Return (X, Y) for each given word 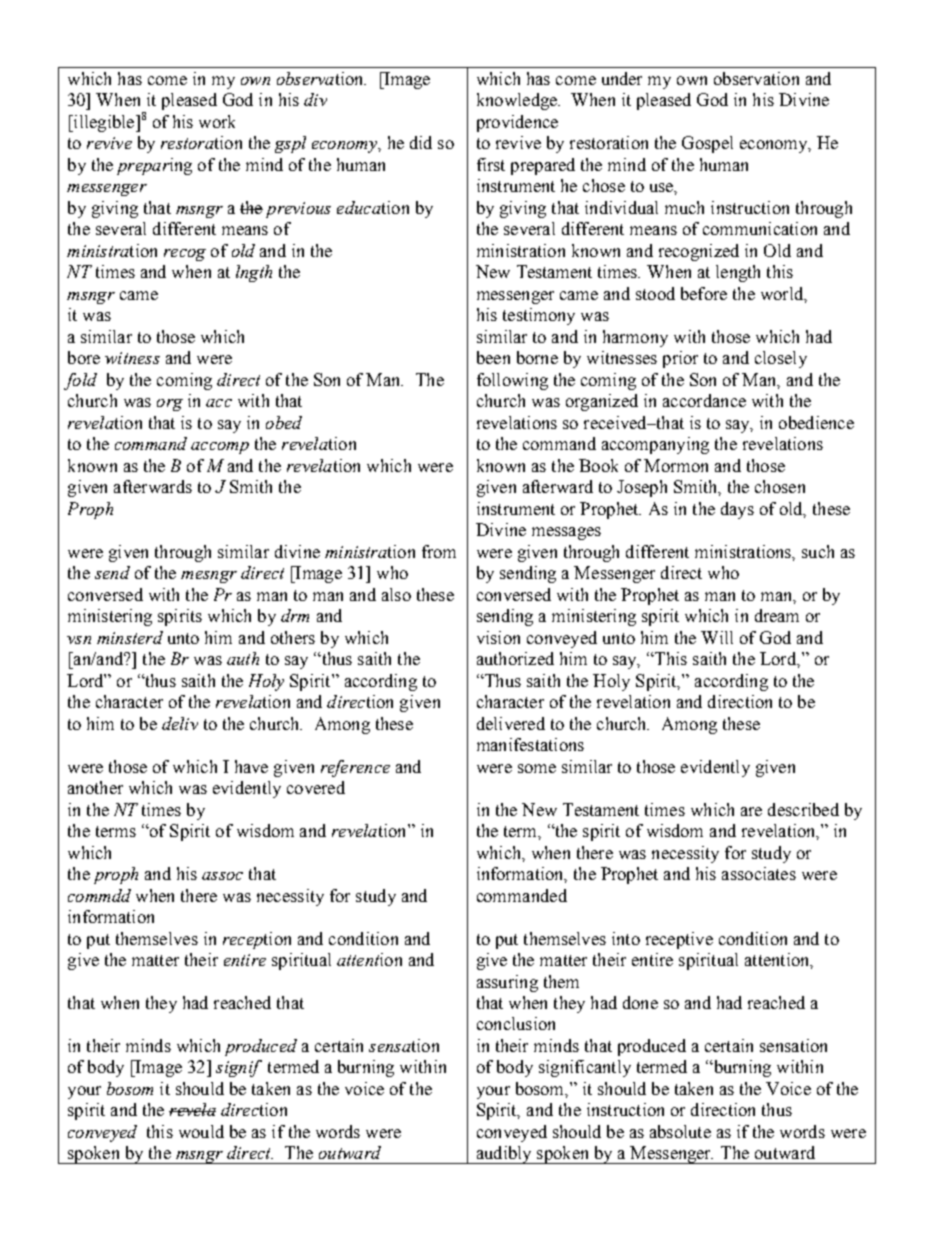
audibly (504, 1155)
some (537, 768)
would (201, 1131)
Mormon (676, 465)
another (95, 787)
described (803, 809)
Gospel (707, 144)
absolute (680, 1131)
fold (80, 381)
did (421, 142)
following (512, 381)
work (217, 121)
